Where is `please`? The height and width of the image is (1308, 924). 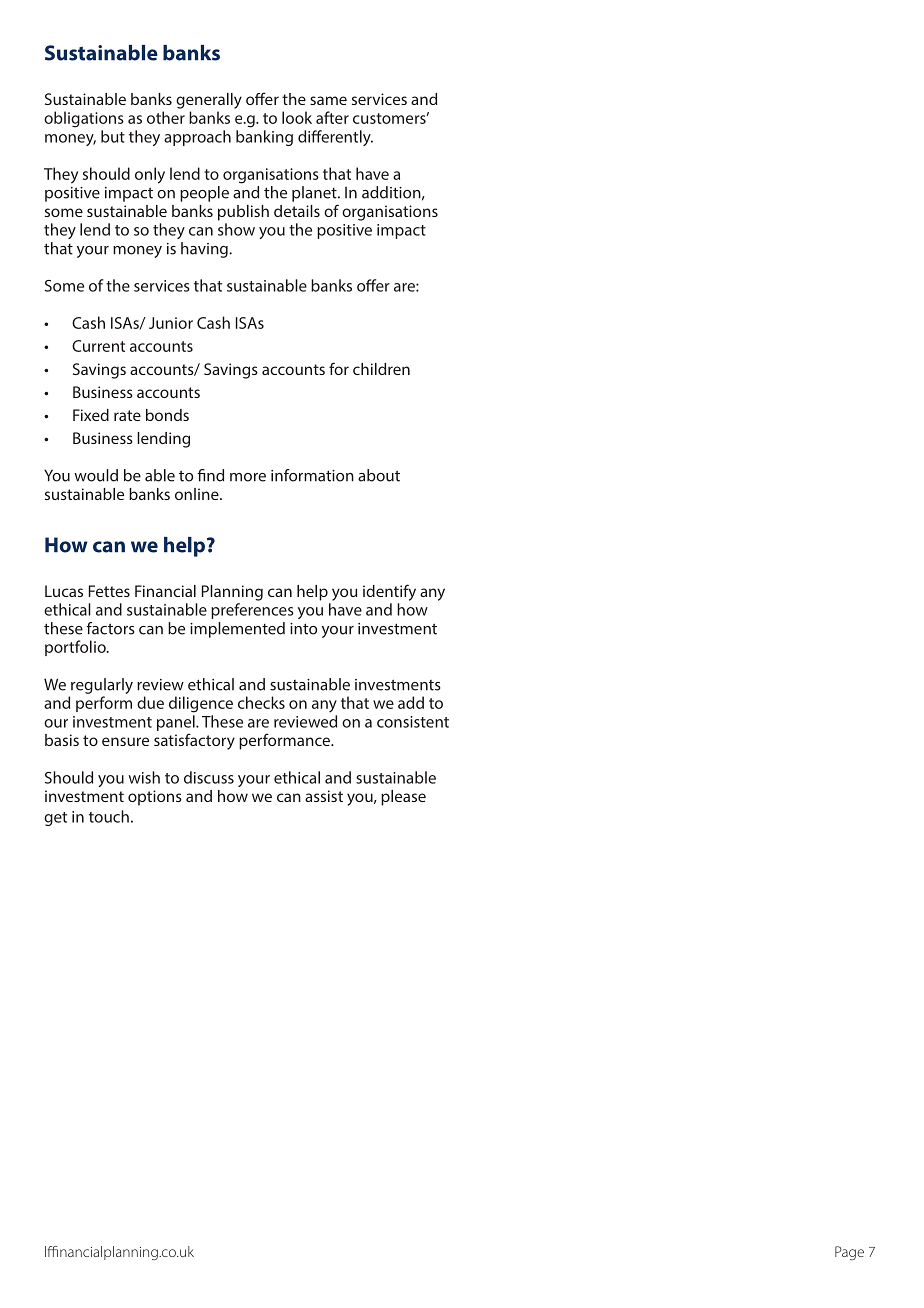
please is located at coordinates (403, 798).
